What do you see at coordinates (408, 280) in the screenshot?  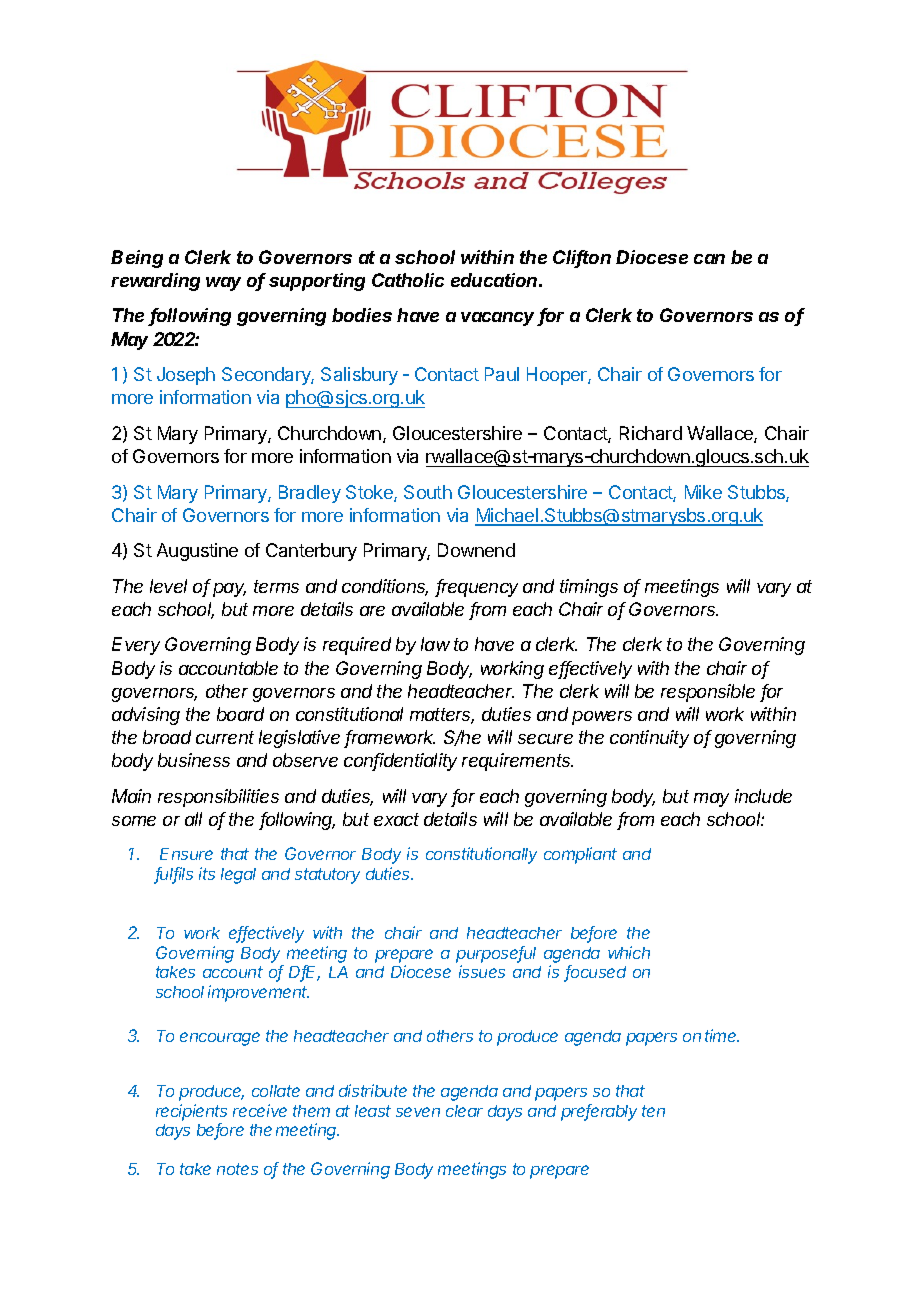 I see `Catholic` at bounding box center [408, 280].
